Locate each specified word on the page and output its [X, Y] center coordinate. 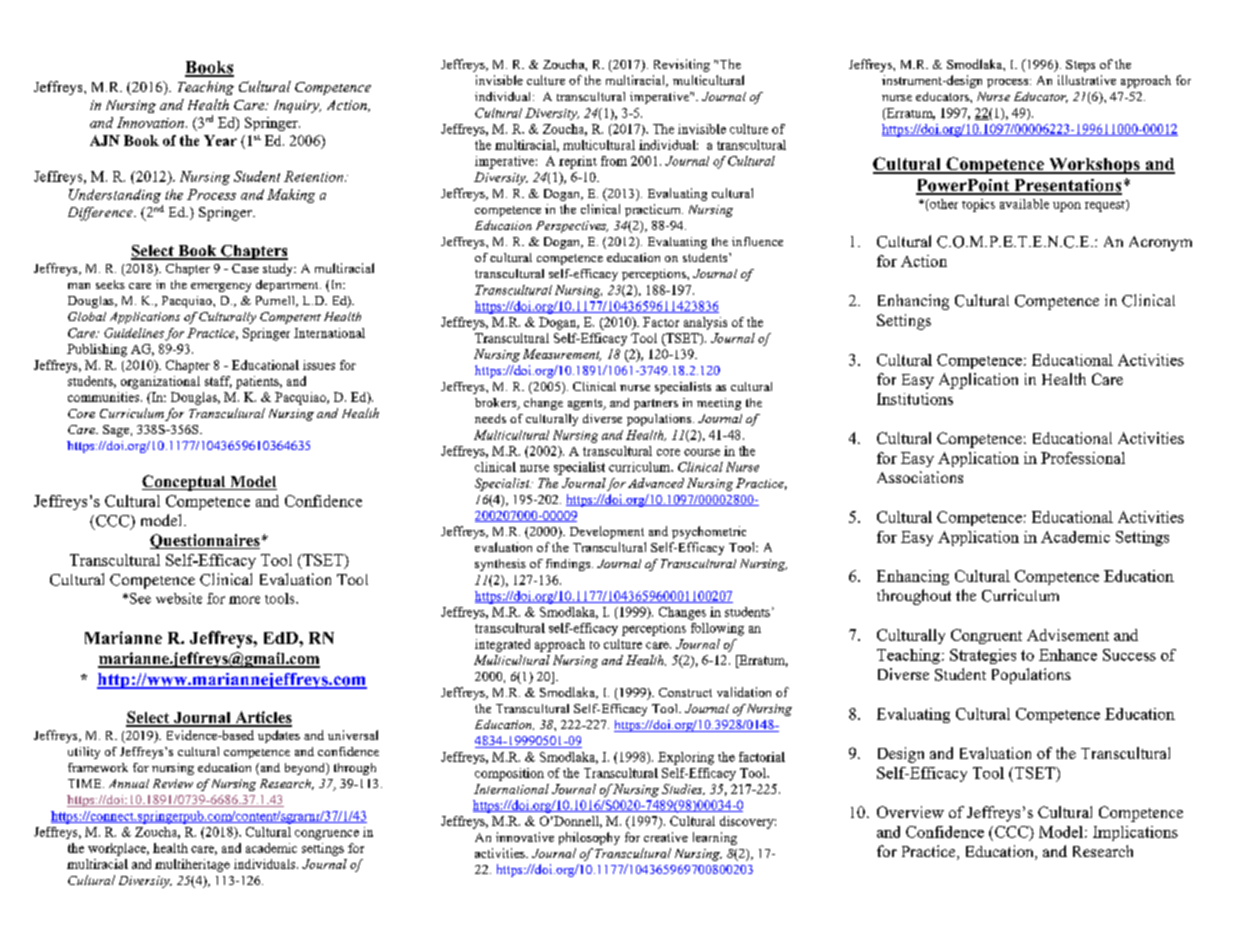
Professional [1083, 458]
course [702, 452]
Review [173, 783]
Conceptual [185, 483]
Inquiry [297, 106]
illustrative [1087, 80]
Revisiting [682, 65]
